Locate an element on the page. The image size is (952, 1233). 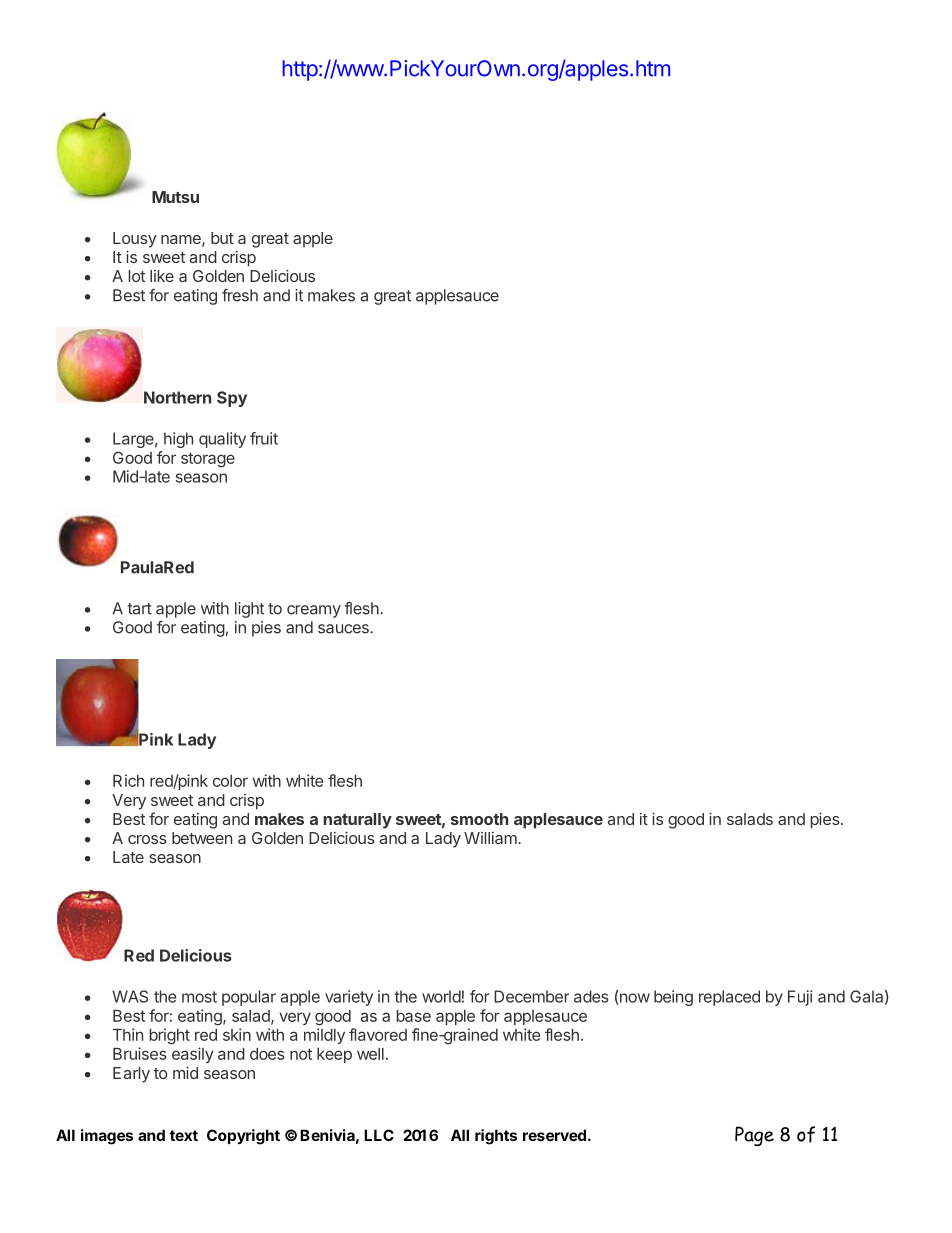
fruit is located at coordinates (264, 438).
